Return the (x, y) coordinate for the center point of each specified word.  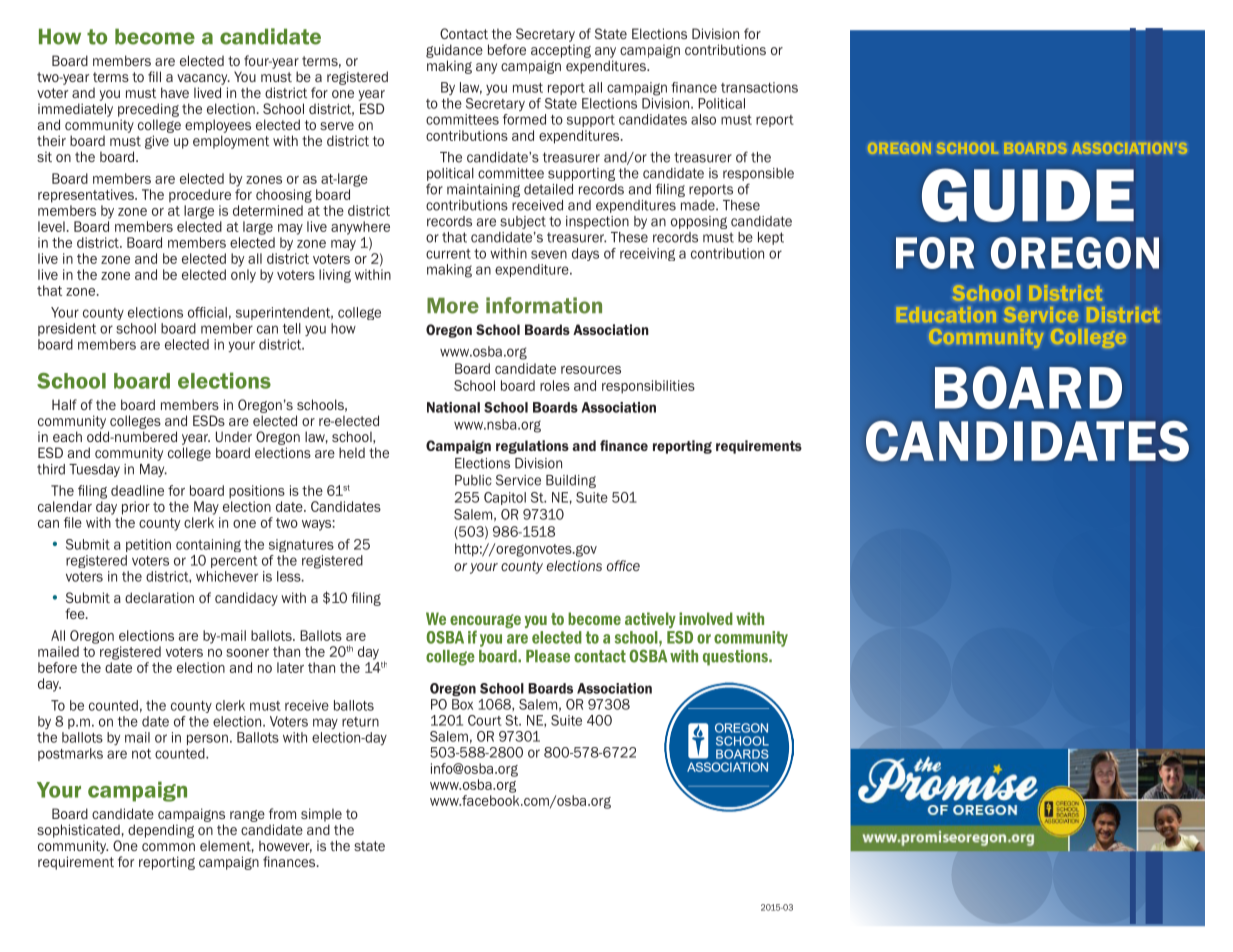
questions (736, 658)
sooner (247, 653)
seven (549, 254)
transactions (759, 87)
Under (234, 436)
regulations (532, 447)
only (243, 276)
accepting (561, 51)
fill (154, 76)
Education (946, 315)
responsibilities (648, 387)
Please (548, 656)
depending (161, 831)
